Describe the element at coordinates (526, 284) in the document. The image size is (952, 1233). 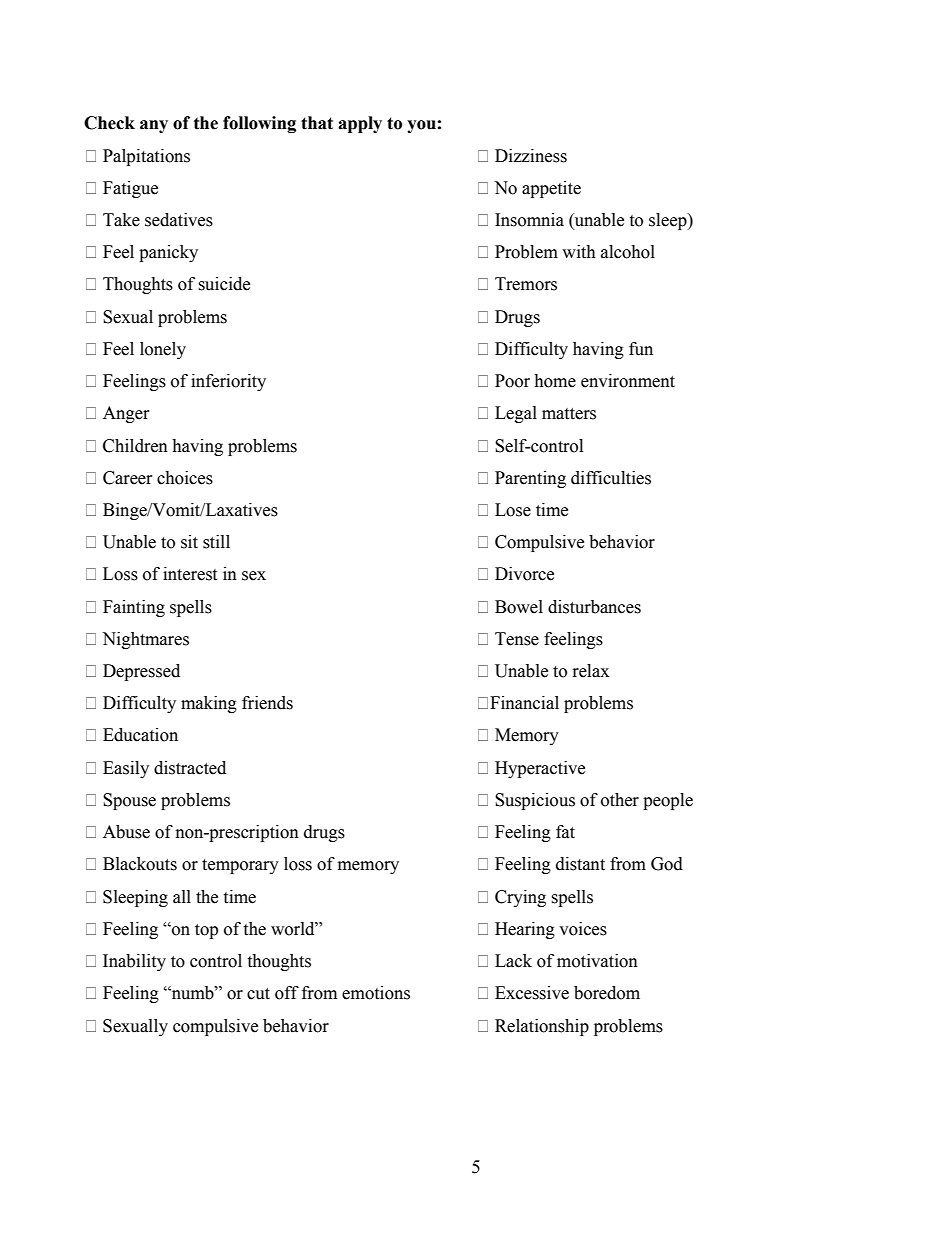
I see `Tremors` at that location.
